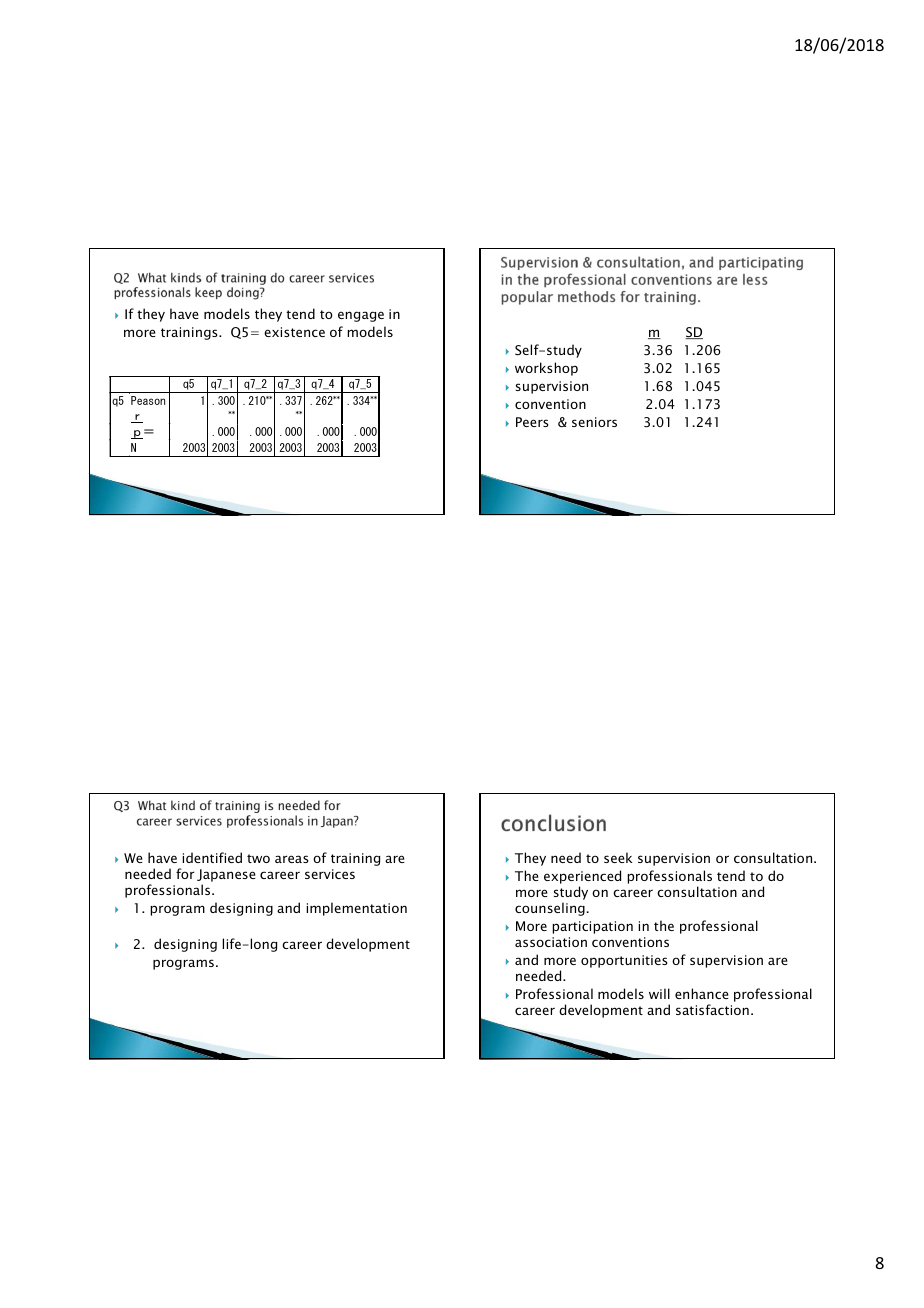 The image size is (924, 1308). I want to click on workshop, so click(546, 369).
